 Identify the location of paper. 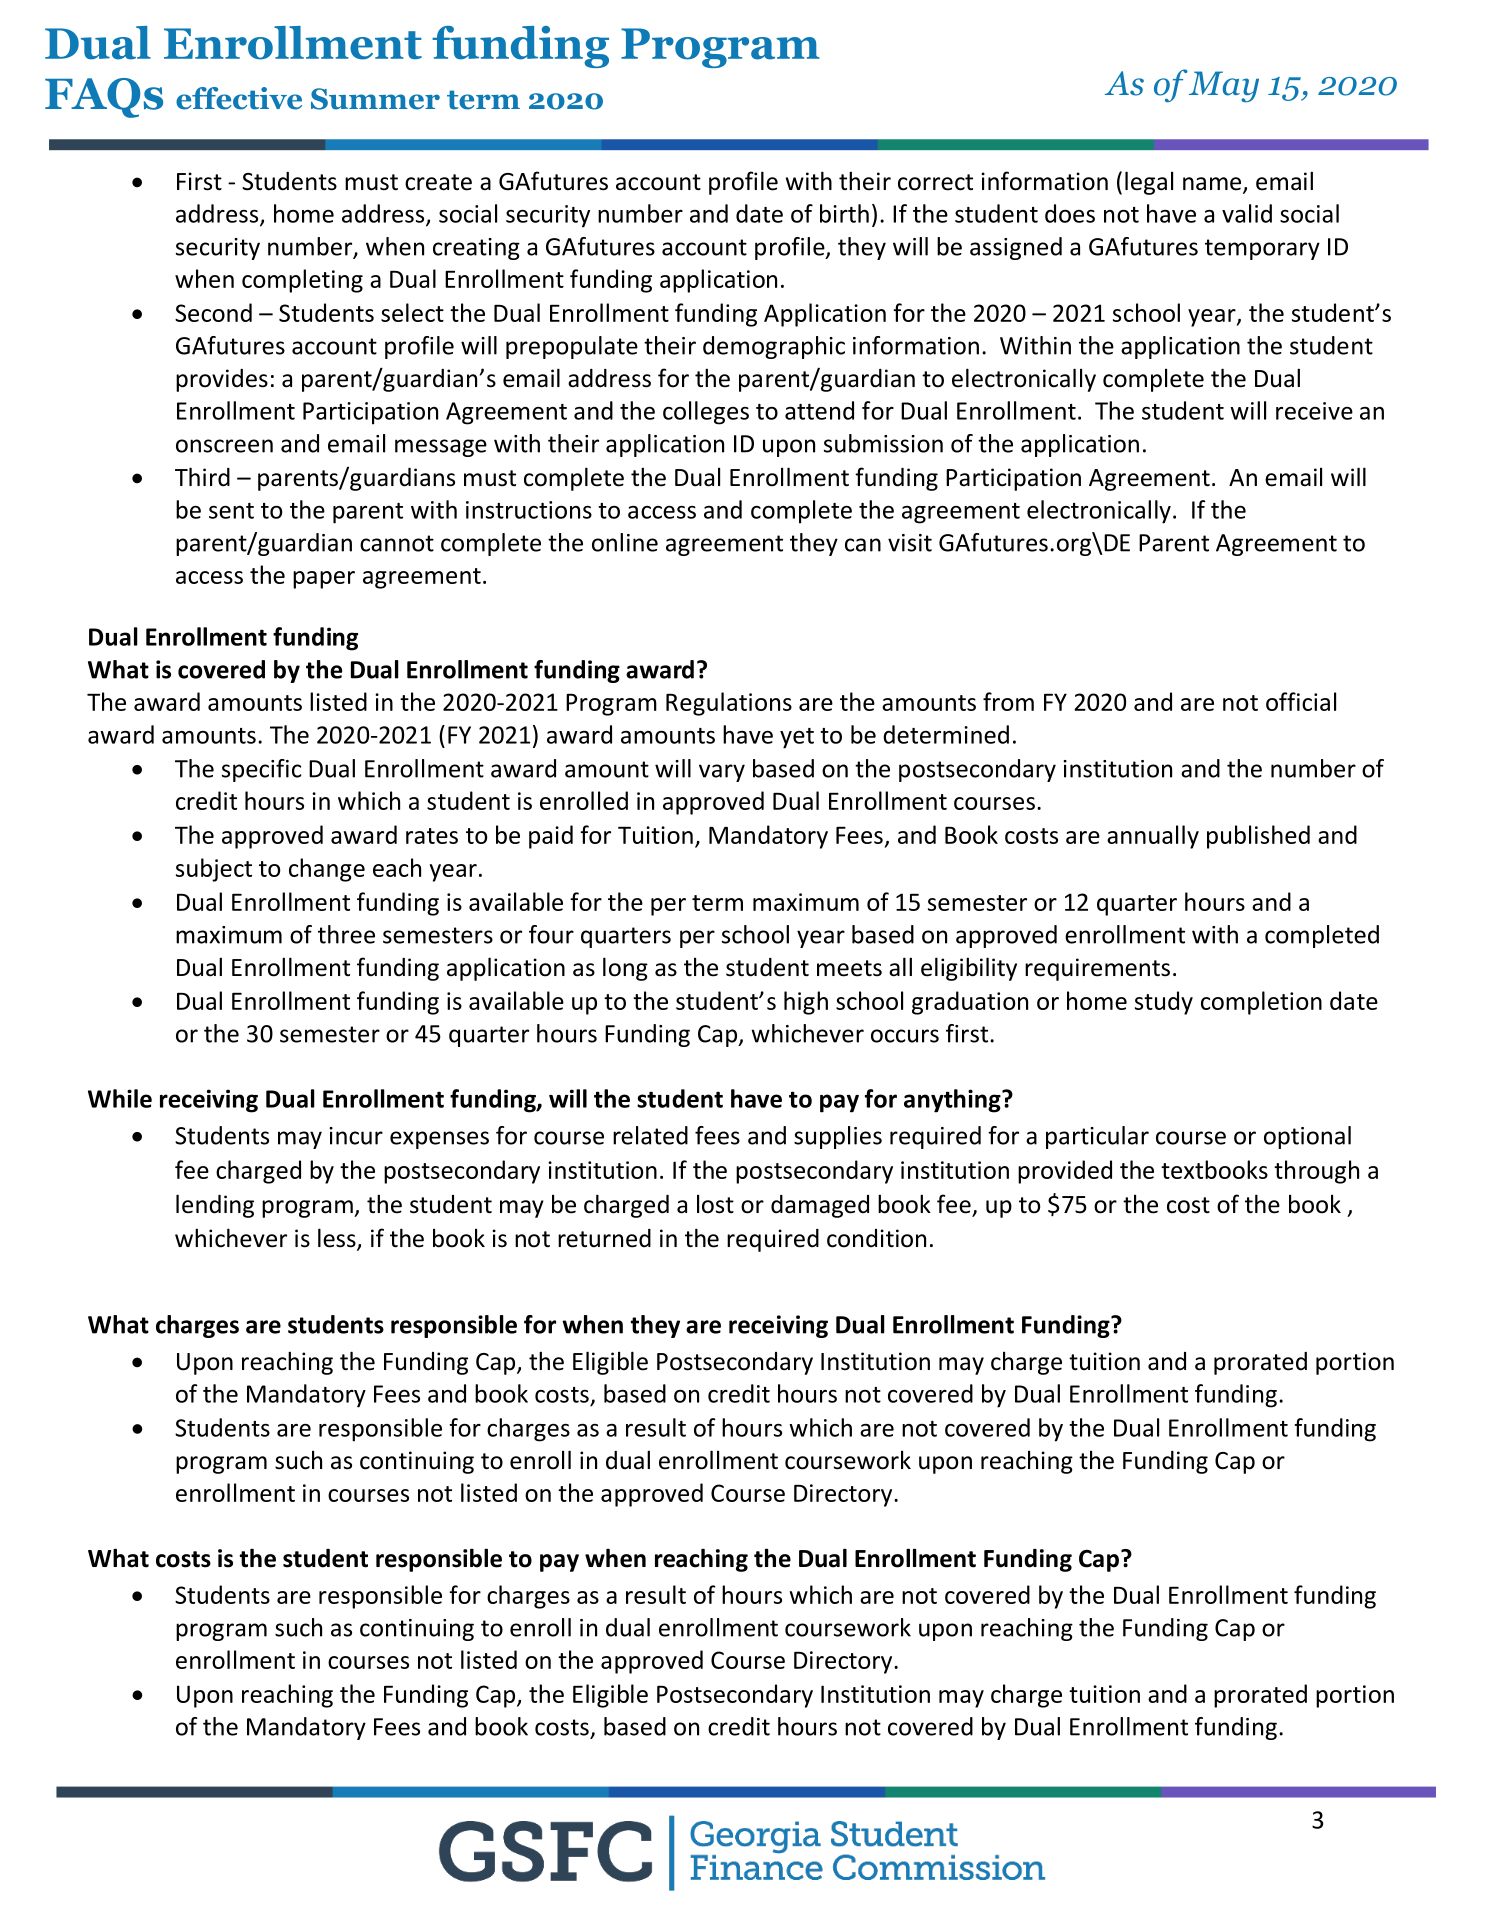
(324, 580).
